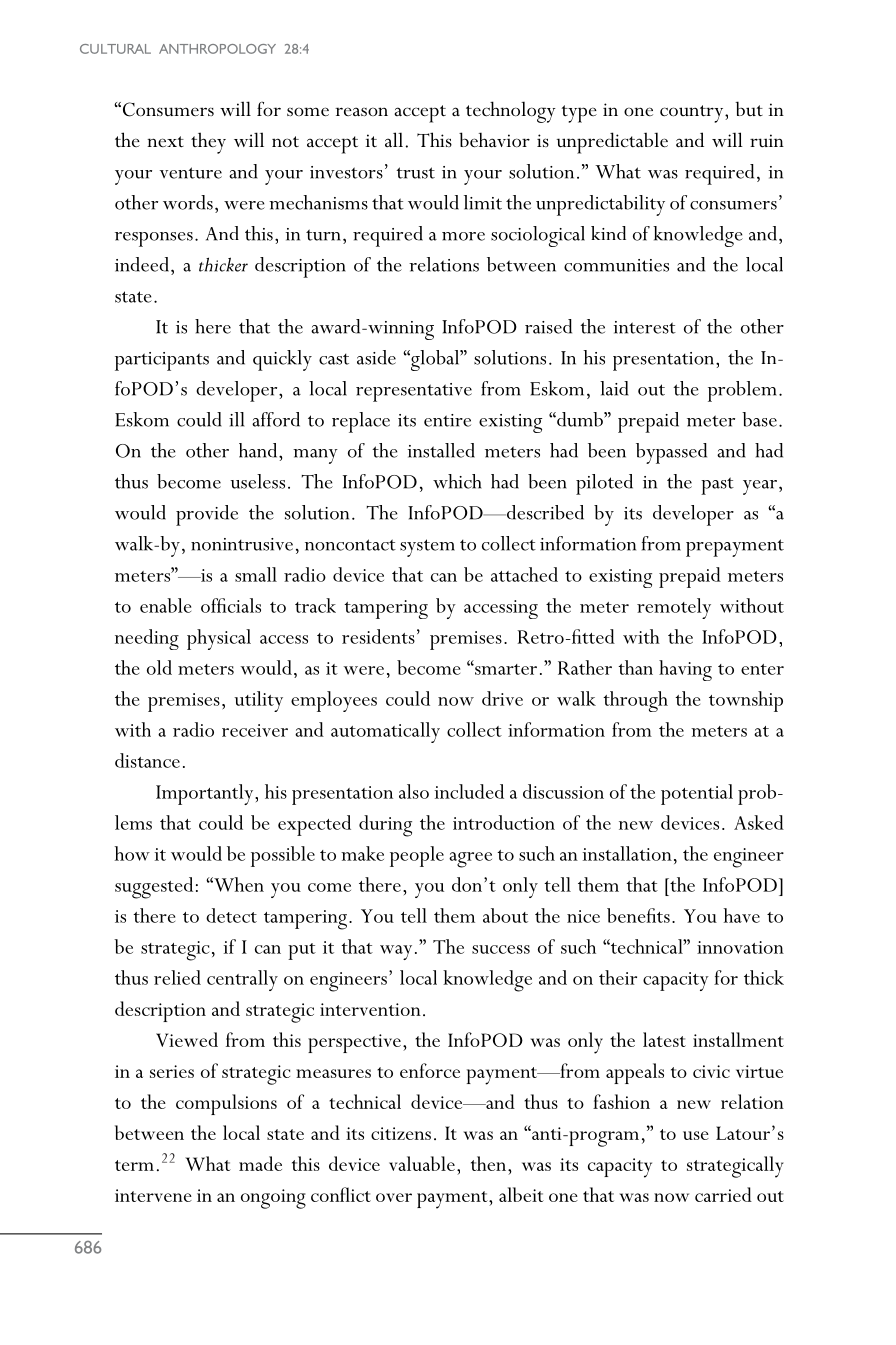 The height and width of the screenshot is (1345, 896). What do you see at coordinates (693, 114) in the screenshot?
I see `country` at bounding box center [693, 114].
